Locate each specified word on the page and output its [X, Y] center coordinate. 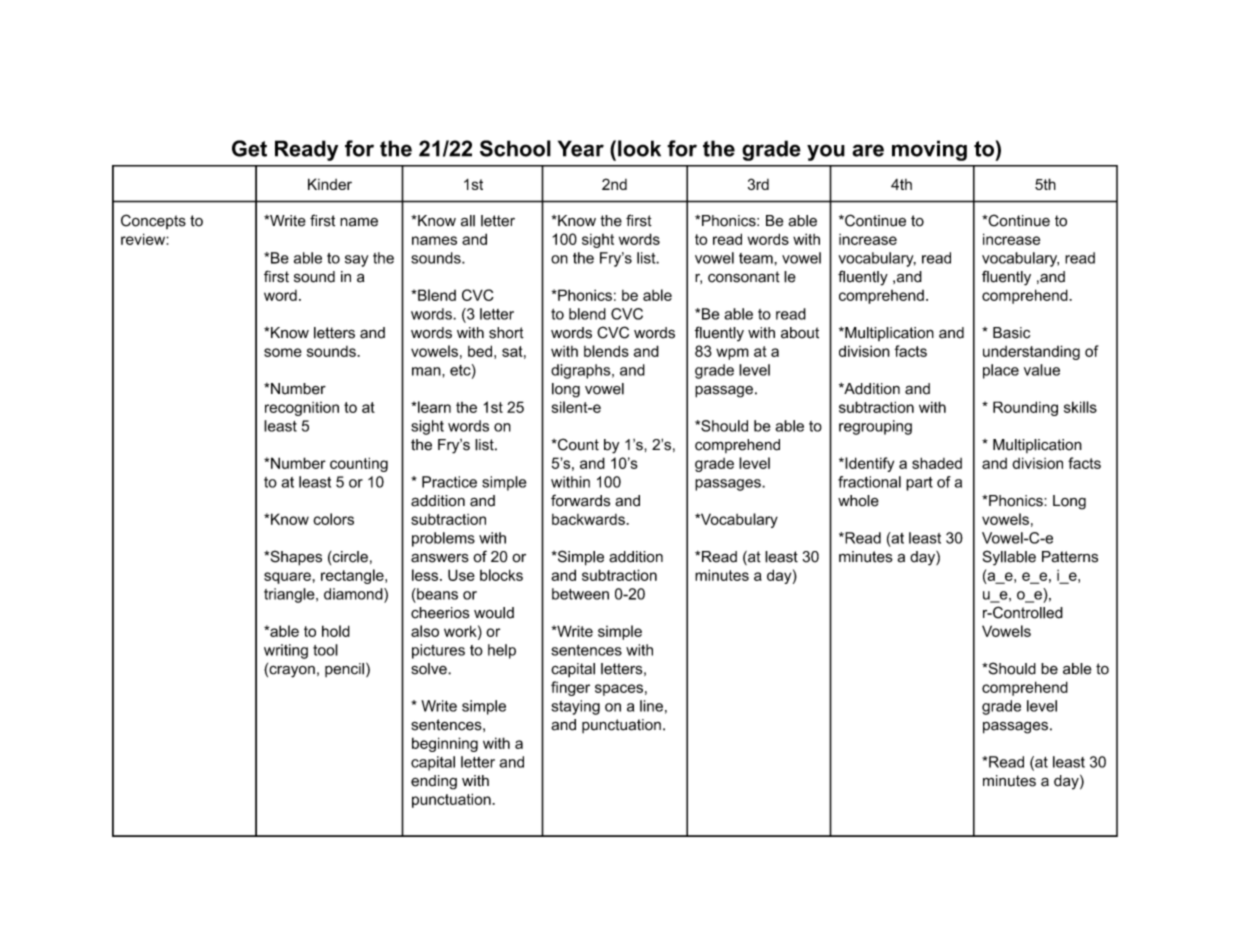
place [1001, 371]
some [283, 352]
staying [575, 707]
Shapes [295, 558]
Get [249, 148]
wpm [732, 354]
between [580, 594]
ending [434, 782]
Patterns [1070, 557]
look [639, 148]
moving [929, 150]
